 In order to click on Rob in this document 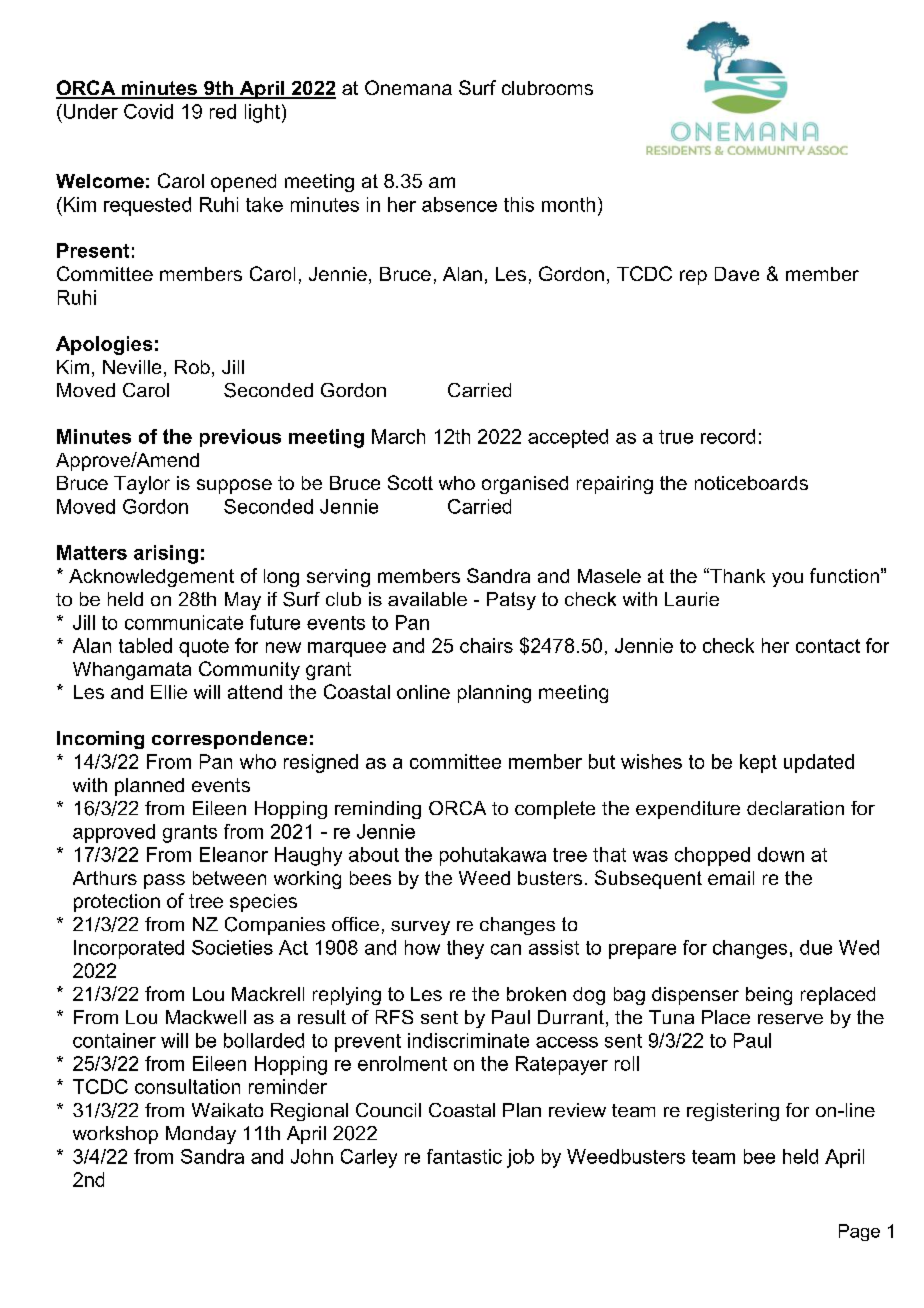, I will do `click(192, 367)`.
